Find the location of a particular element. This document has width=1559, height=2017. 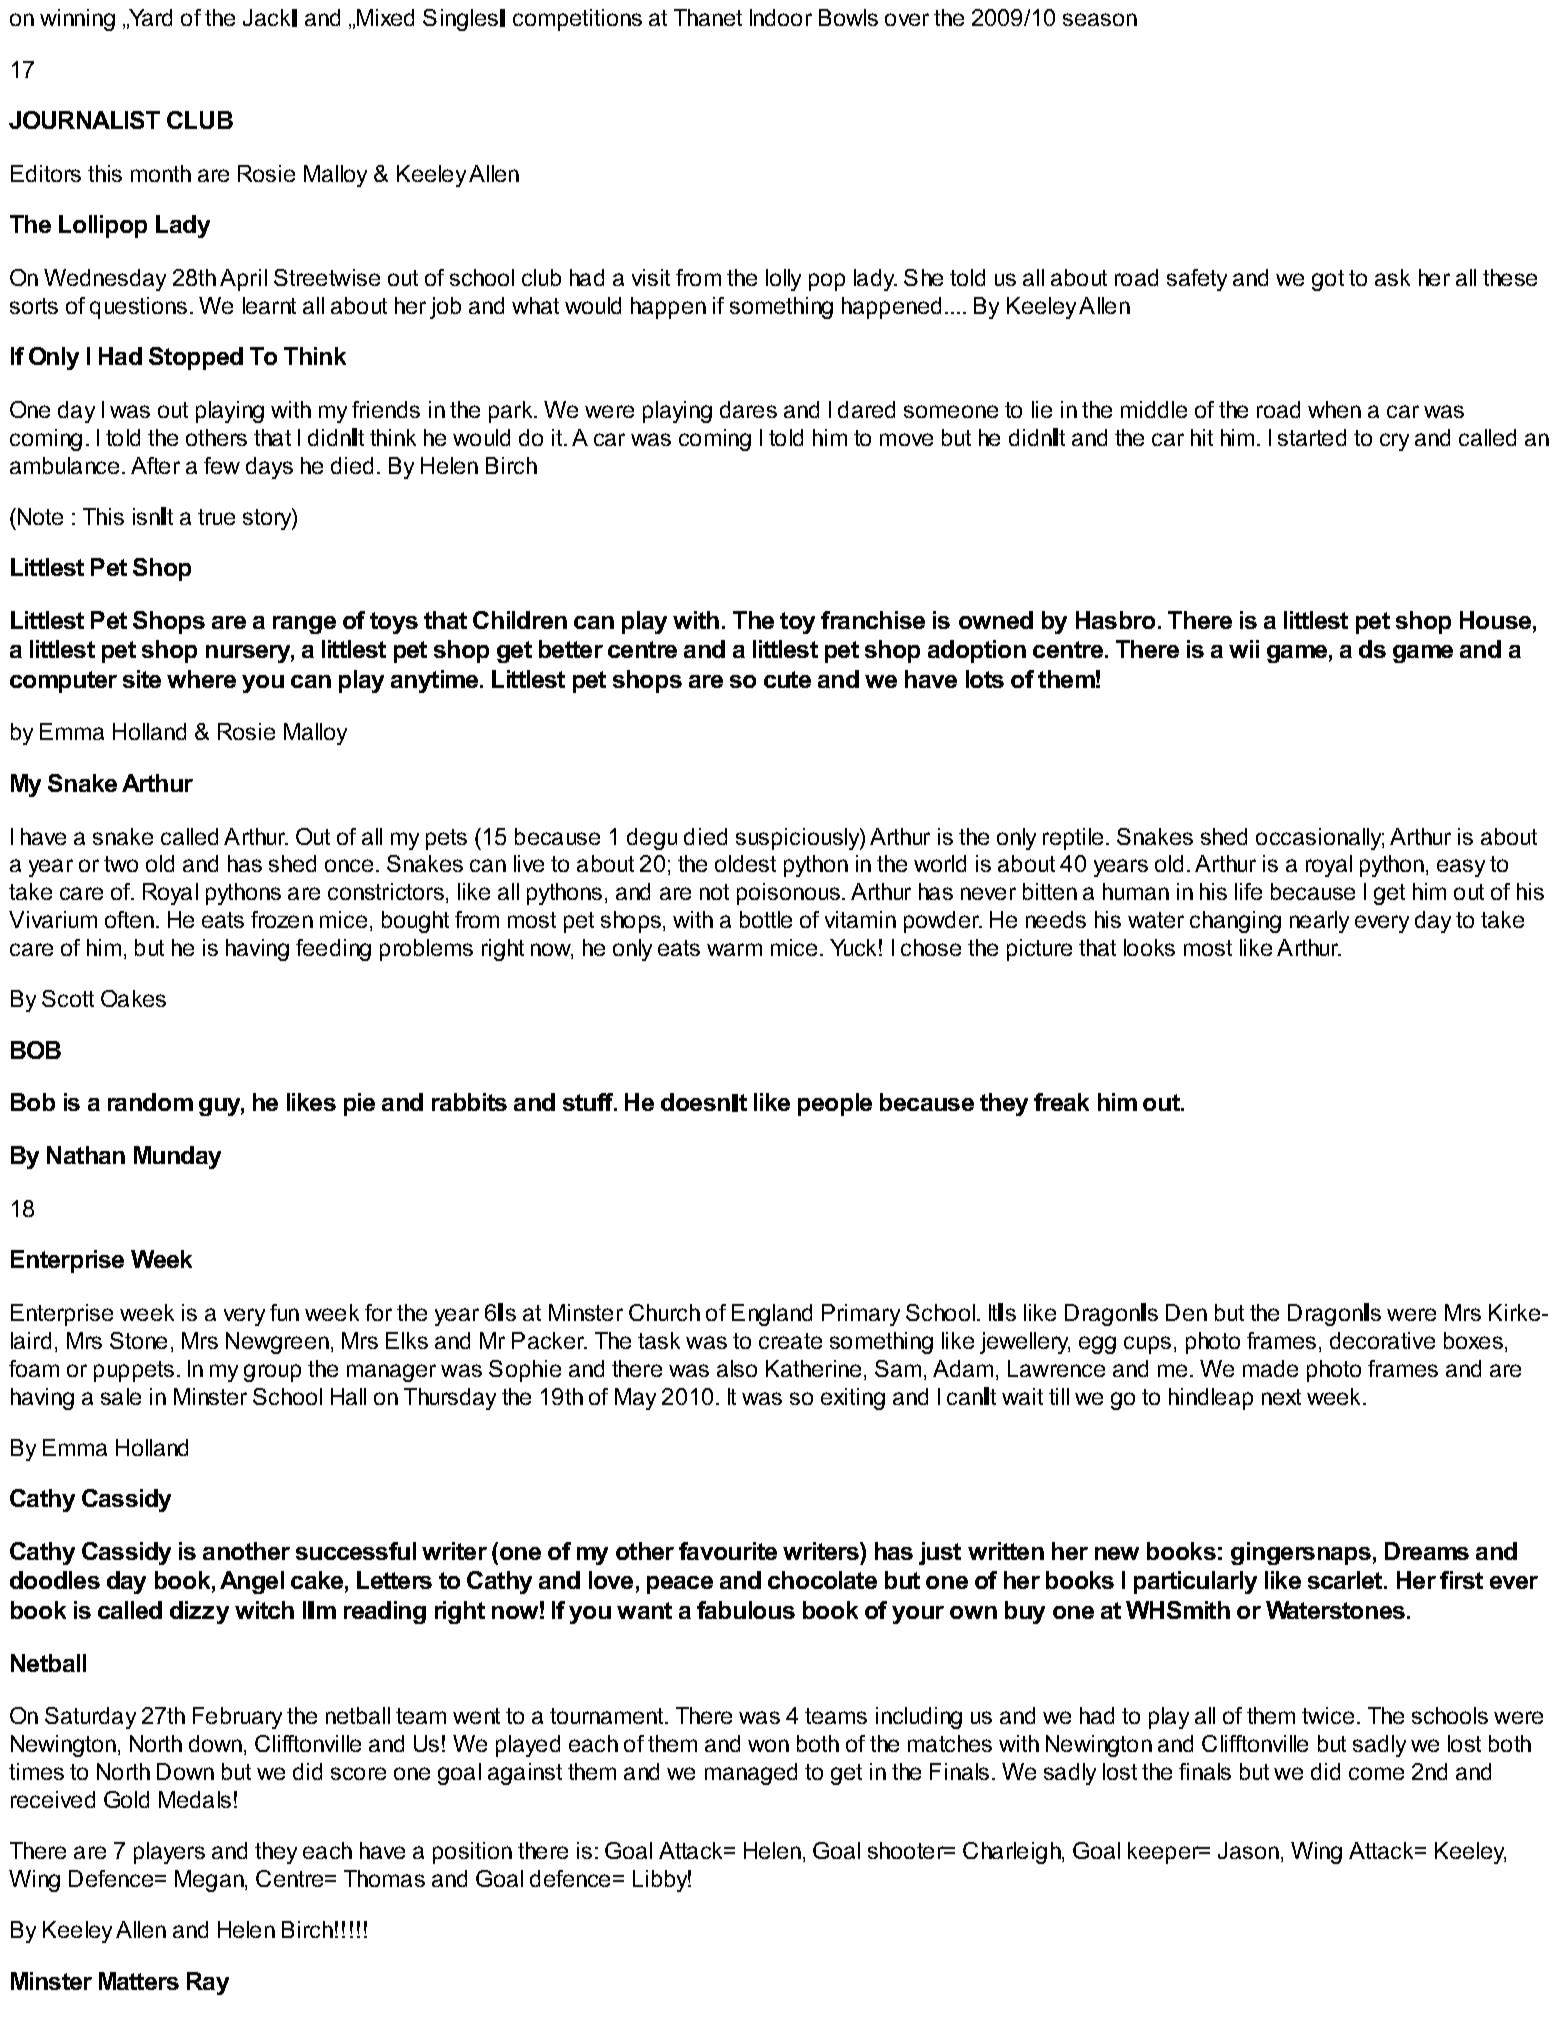

franchise is located at coordinates (873, 620).
